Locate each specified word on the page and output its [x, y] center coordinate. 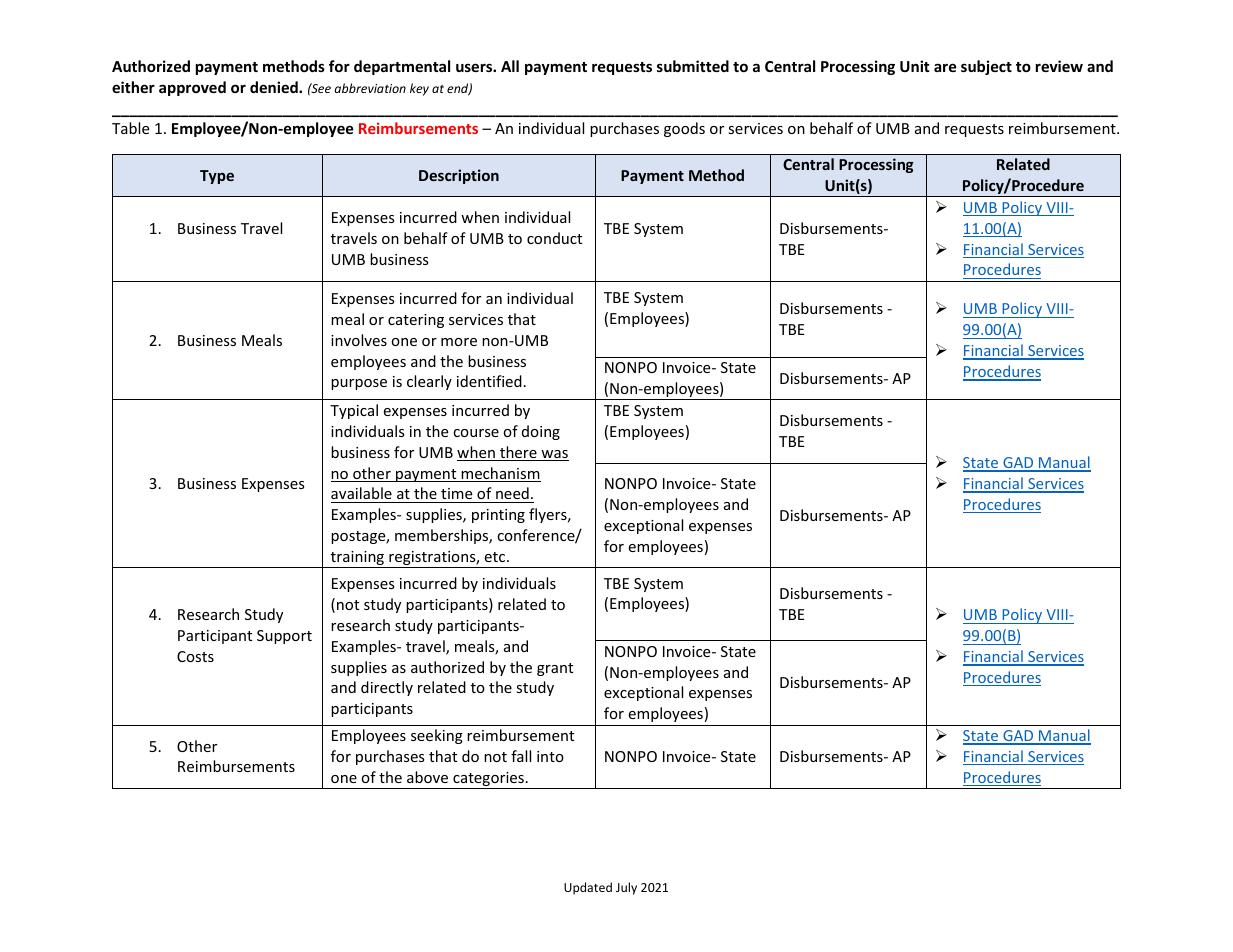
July [626, 888]
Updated [588, 888]
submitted [693, 66]
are [945, 67]
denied [275, 87]
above [427, 777]
